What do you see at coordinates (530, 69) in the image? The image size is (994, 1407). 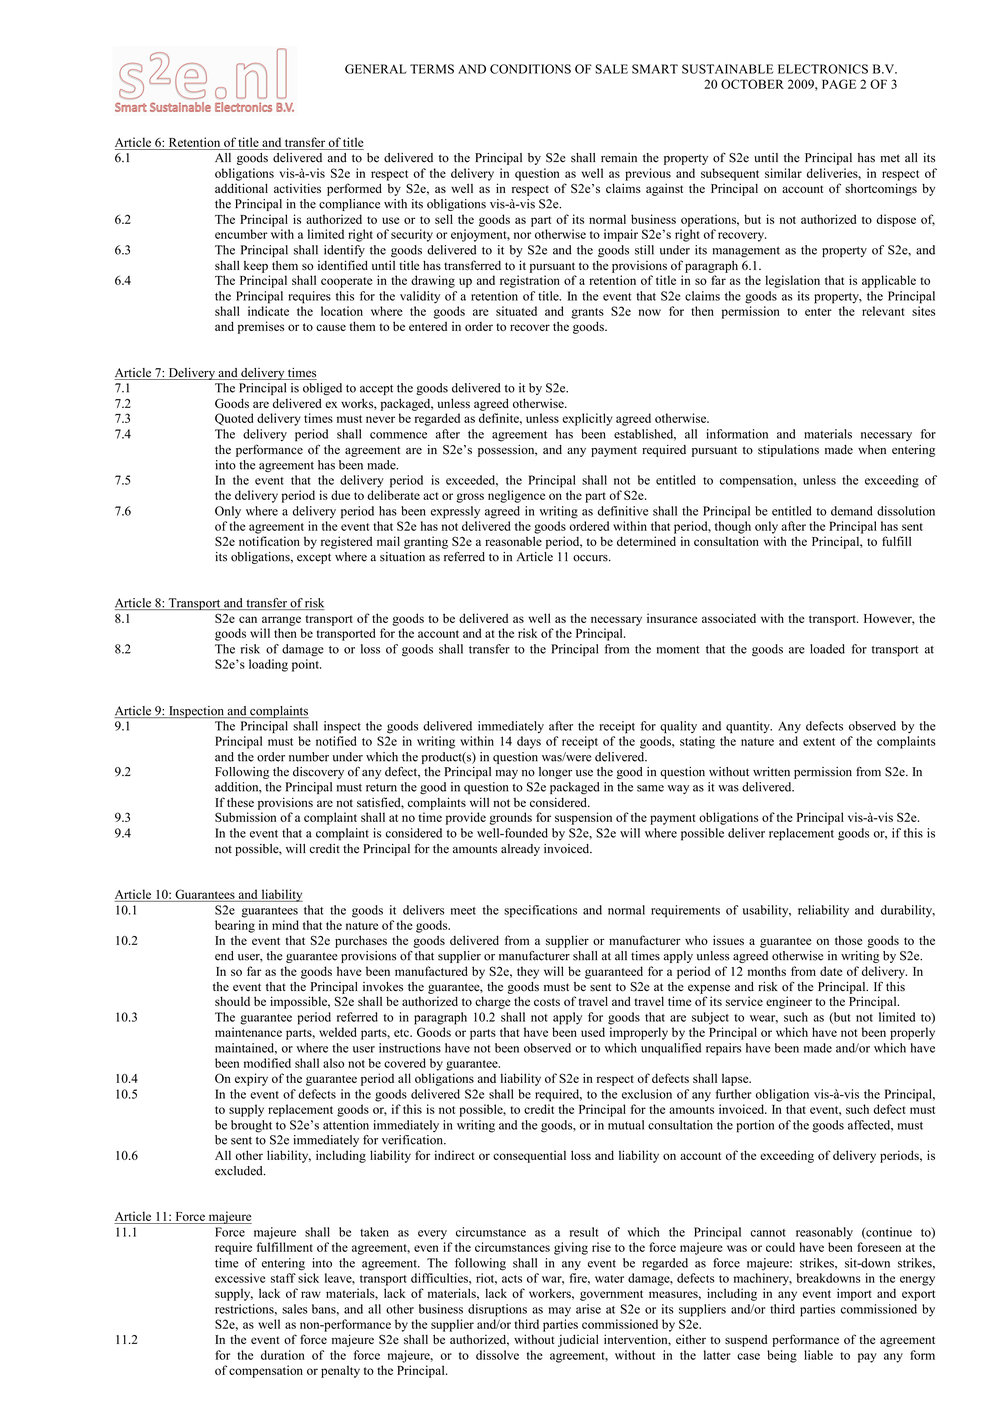 I see `CONDITIONS` at bounding box center [530, 69].
